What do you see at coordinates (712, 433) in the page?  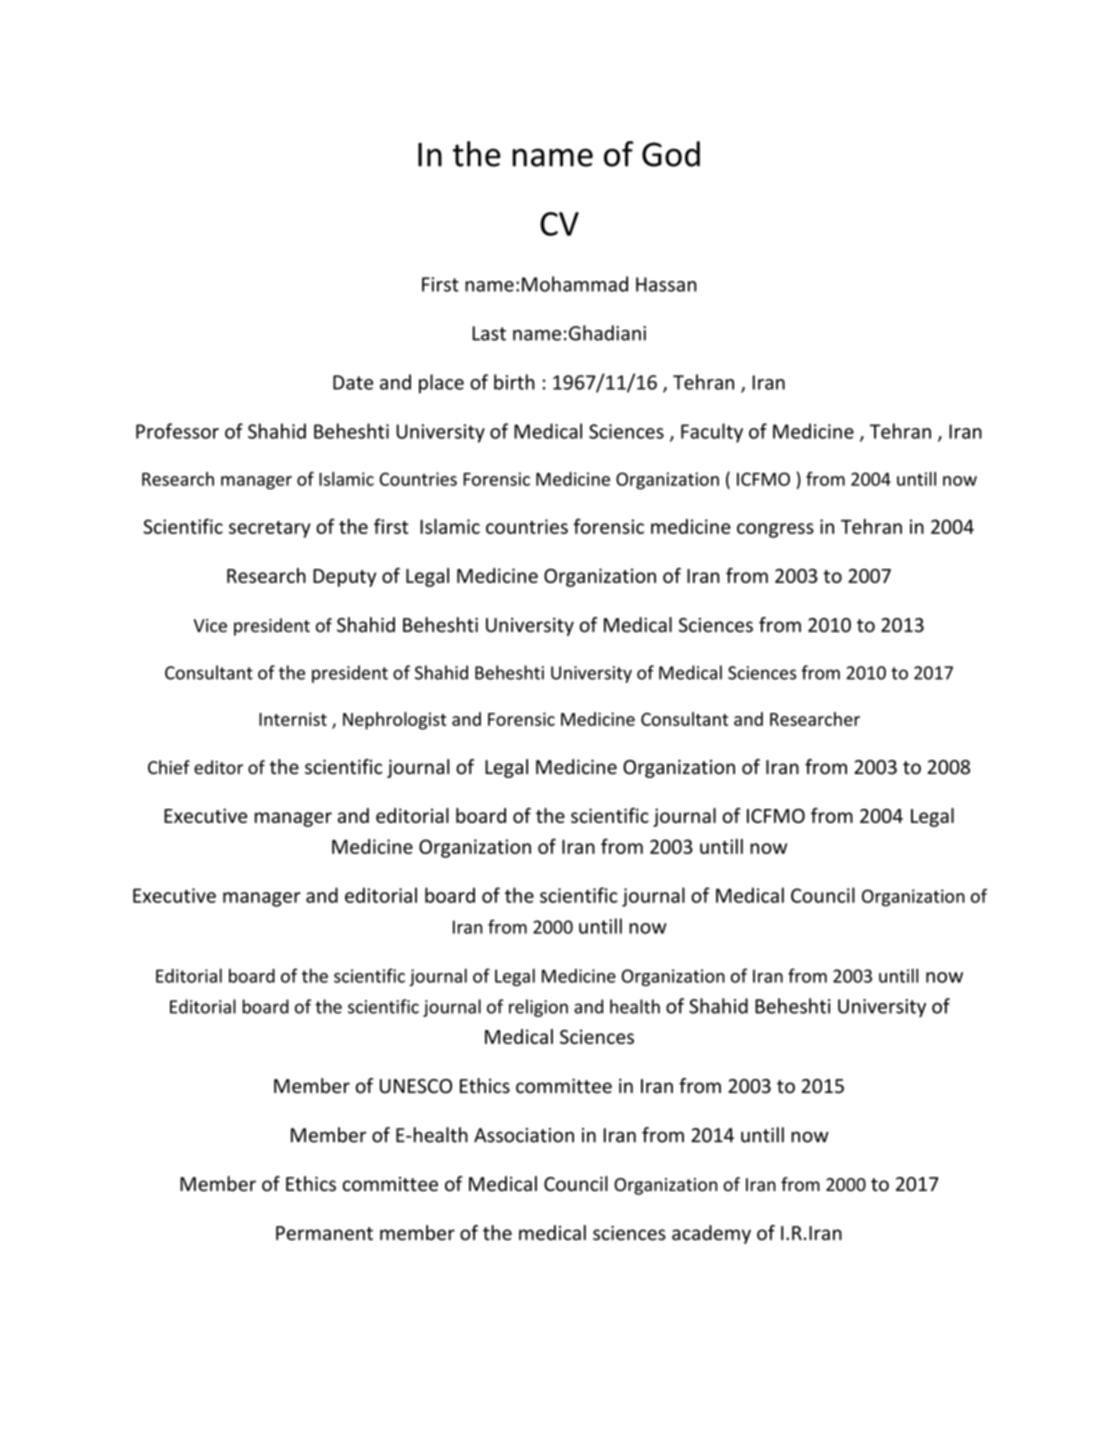 I see `Faculty` at bounding box center [712, 433].
